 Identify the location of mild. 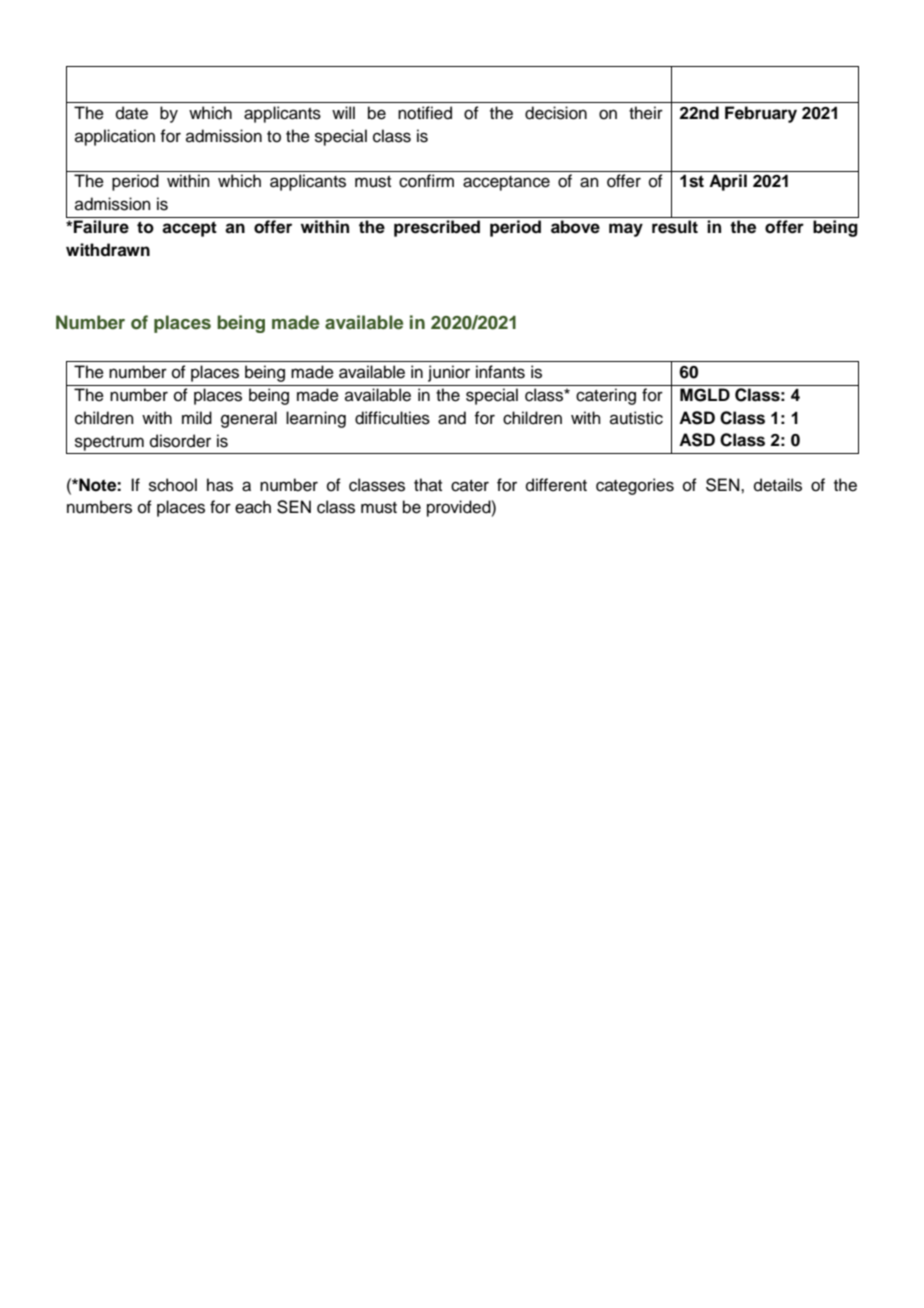
(197, 418).
